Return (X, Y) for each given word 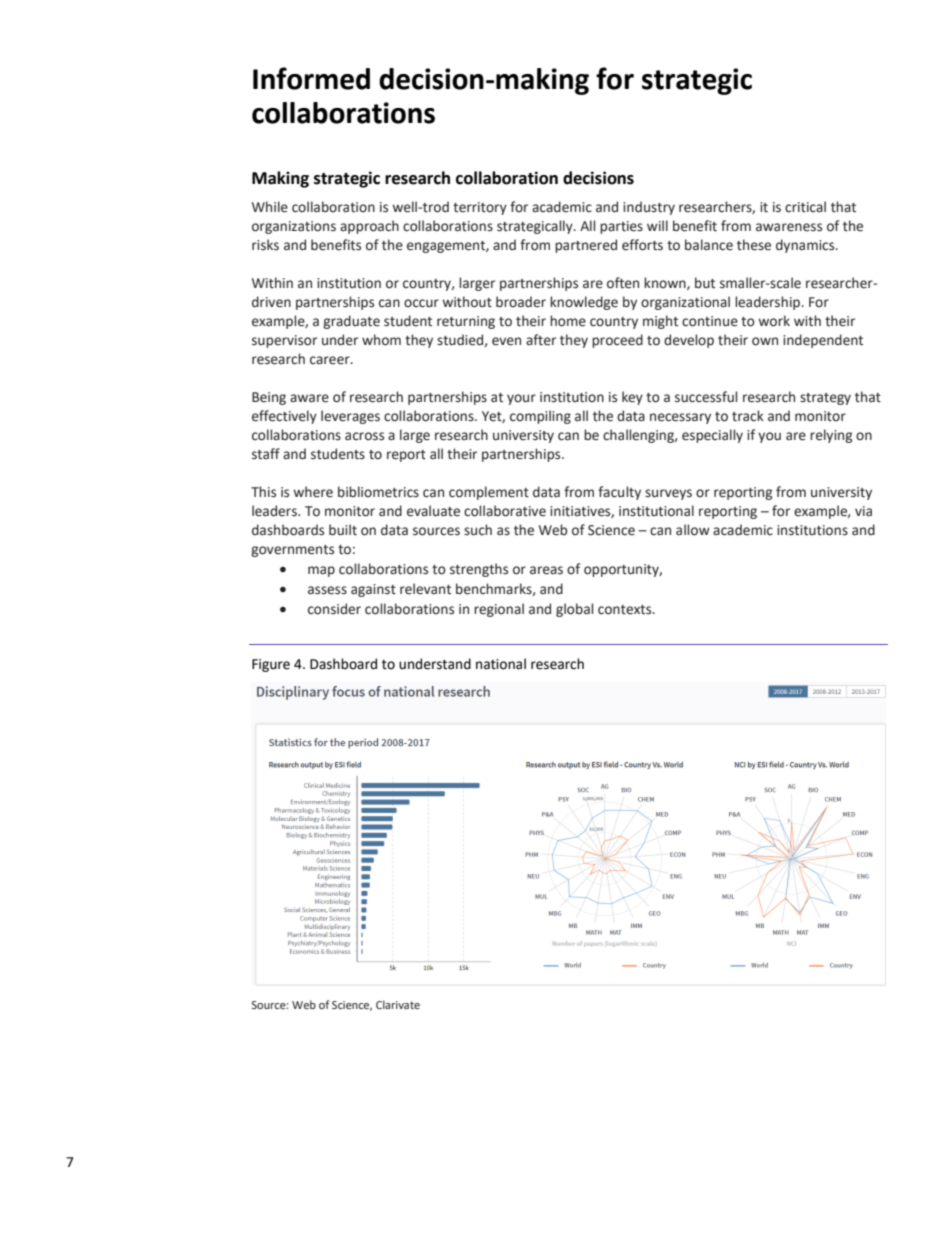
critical (805, 207)
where (313, 492)
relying (831, 436)
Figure (271, 665)
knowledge (584, 303)
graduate (351, 322)
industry (649, 208)
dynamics (806, 246)
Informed (311, 78)
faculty (619, 493)
